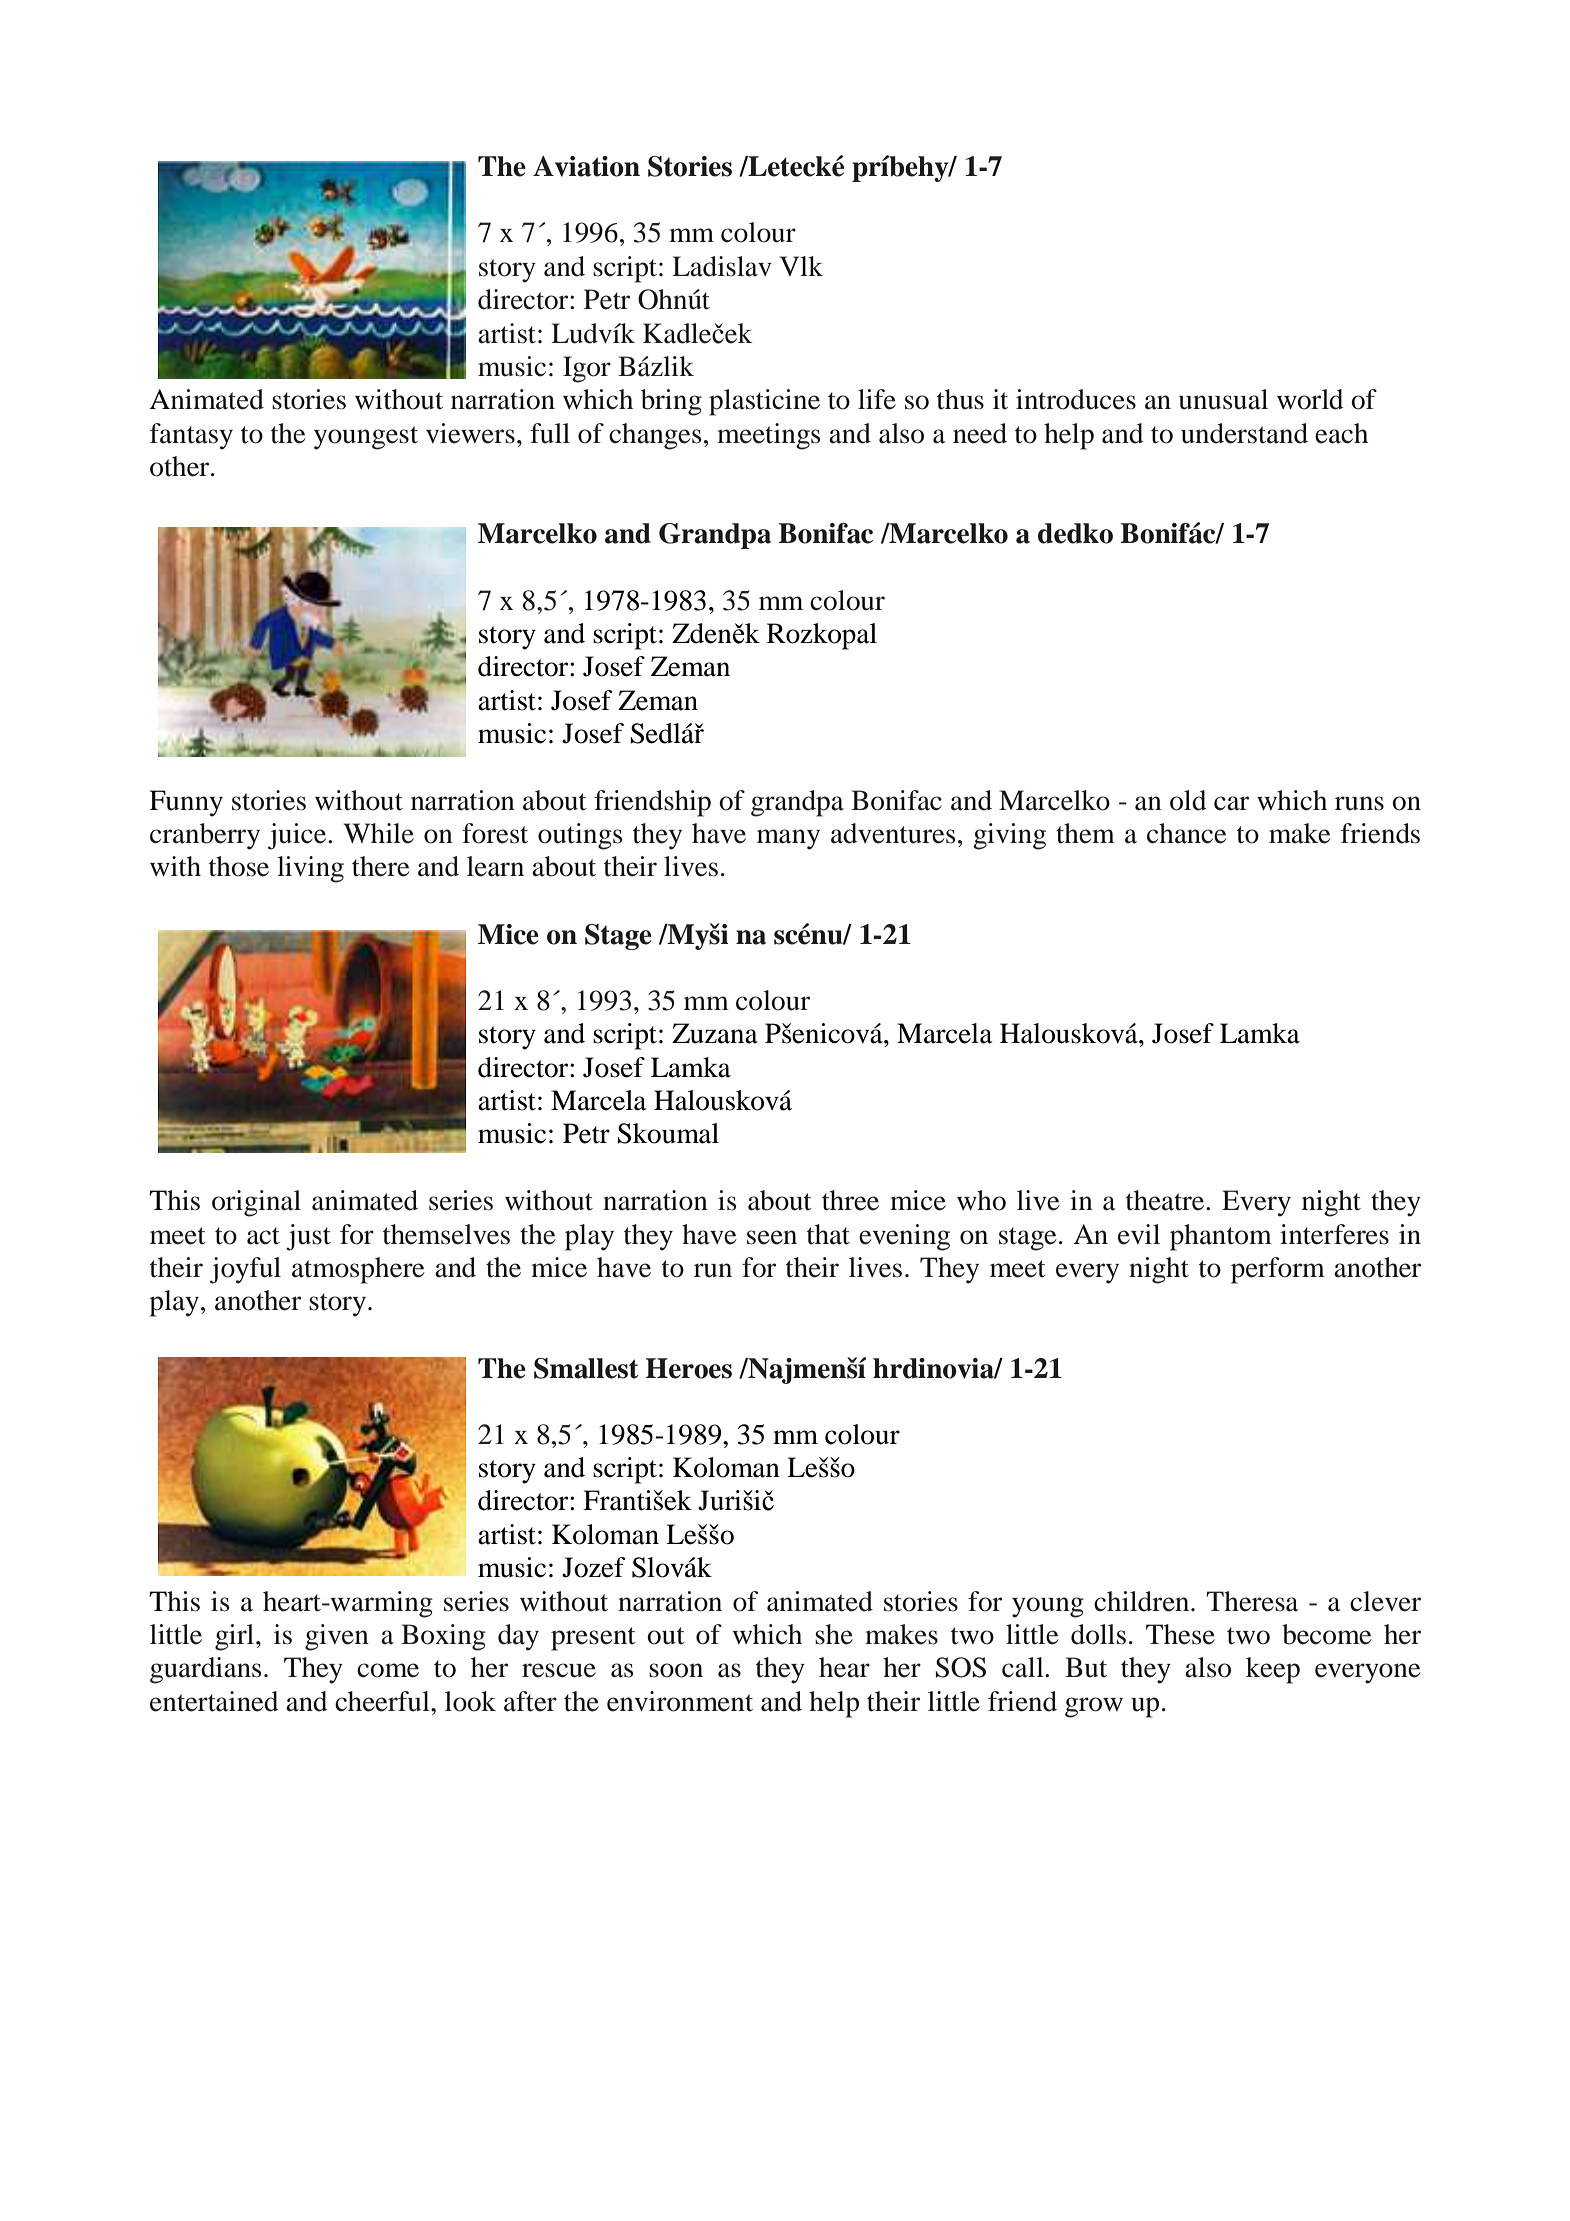 This screenshot has width=1570, height=2221. What do you see at coordinates (877, 399) in the screenshot?
I see `life` at bounding box center [877, 399].
